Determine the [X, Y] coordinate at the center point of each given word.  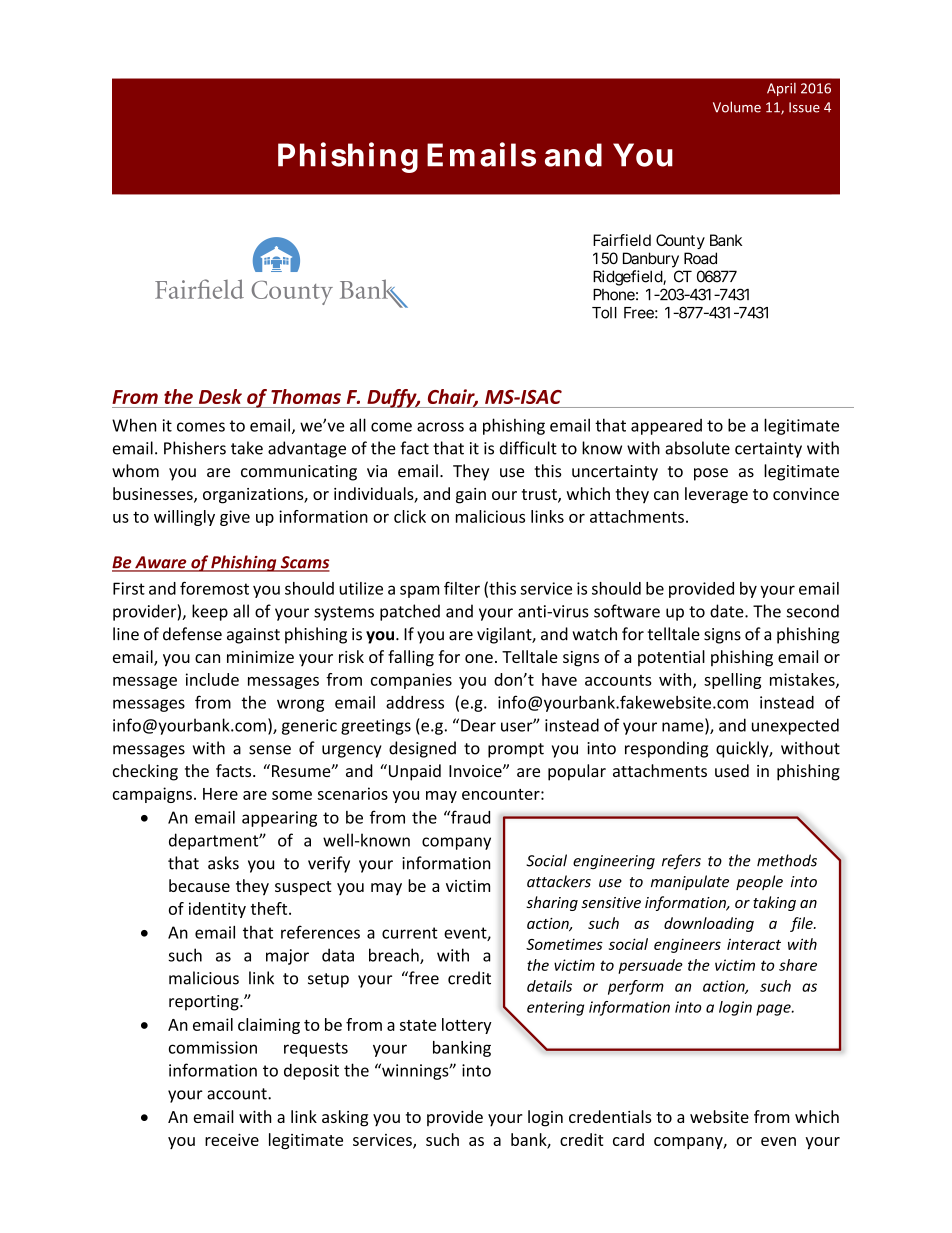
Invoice [476, 771]
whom [135, 471]
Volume [737, 107]
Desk [220, 396]
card [628, 1139]
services [383, 1141]
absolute [697, 448]
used [732, 770]
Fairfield [622, 240]
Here [220, 794]
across [440, 427]
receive [232, 1139]
